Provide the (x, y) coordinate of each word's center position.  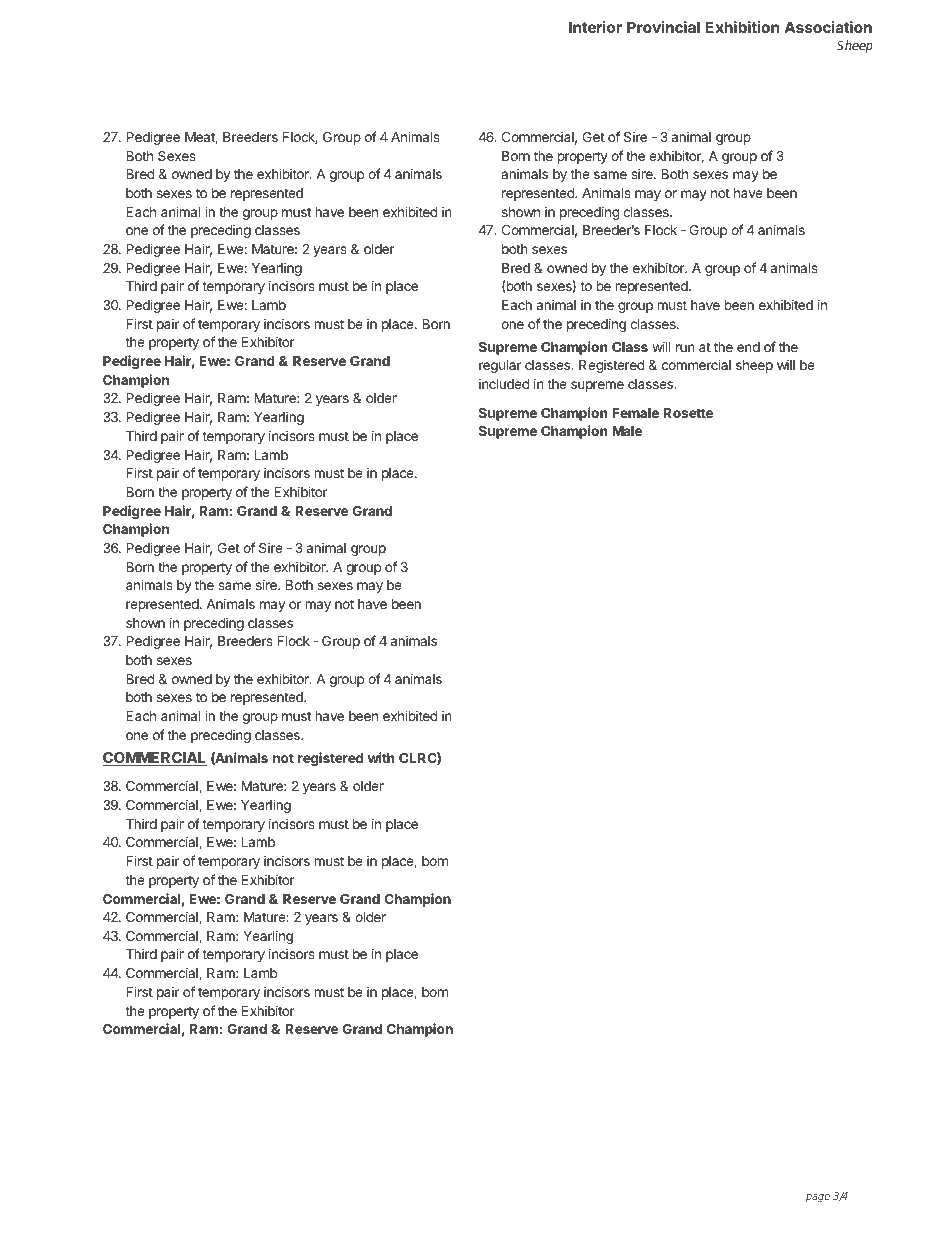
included (504, 384)
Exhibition (742, 27)
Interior (595, 27)
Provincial (663, 27)
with (381, 757)
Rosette (688, 413)
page (818, 1198)
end (748, 347)
